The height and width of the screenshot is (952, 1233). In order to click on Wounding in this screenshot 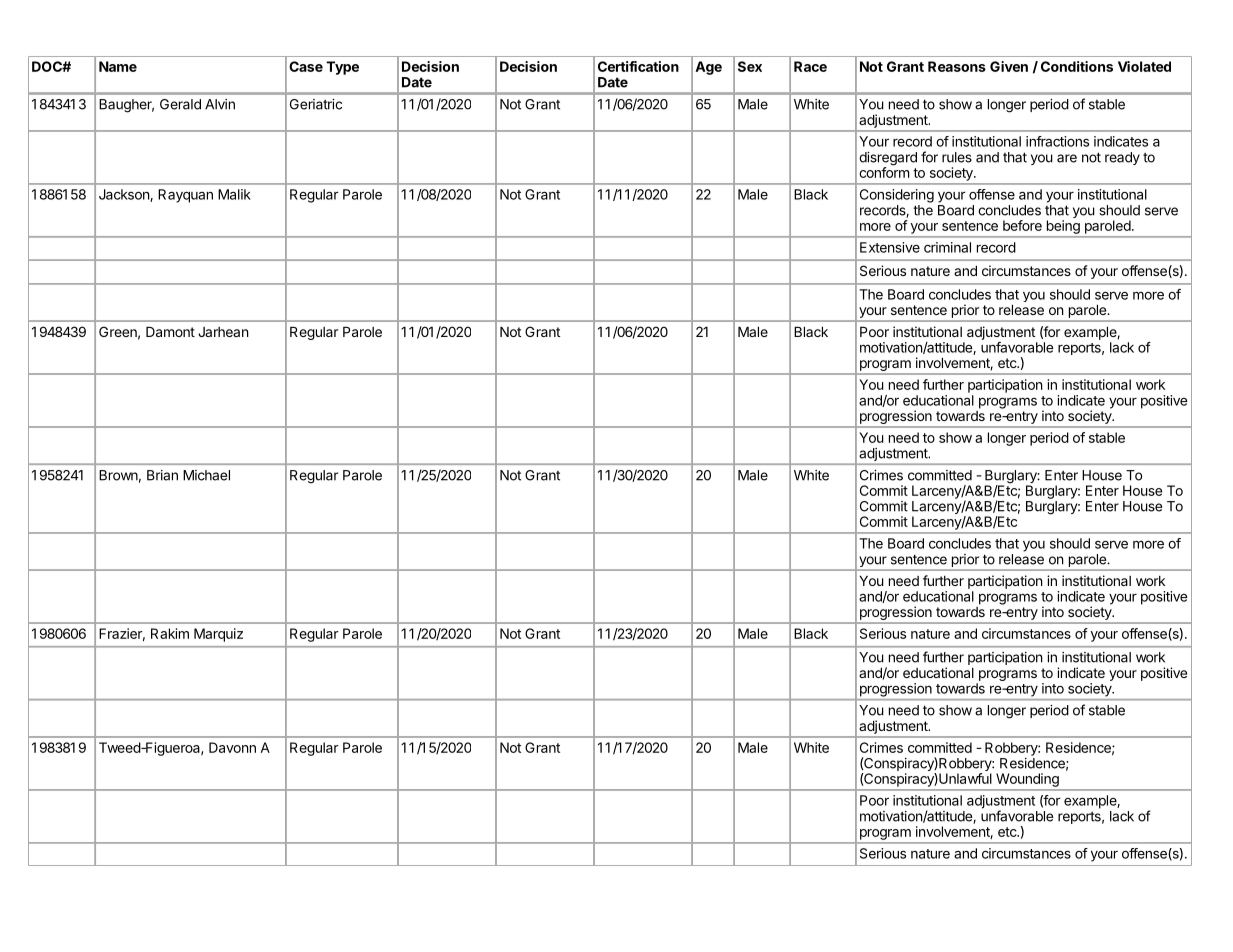, I will do `click(1027, 780)`.
